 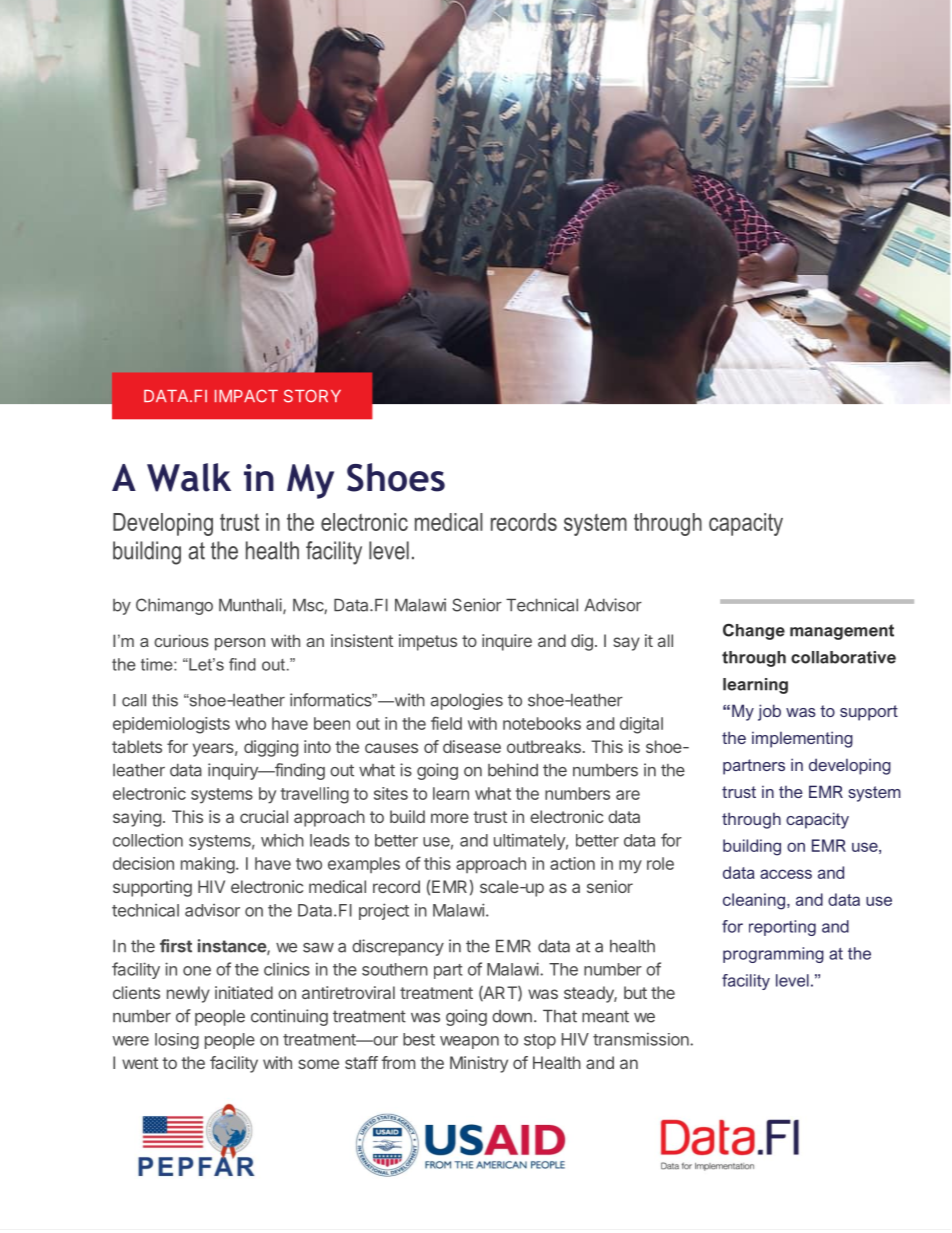 I want to click on action, so click(x=572, y=863).
